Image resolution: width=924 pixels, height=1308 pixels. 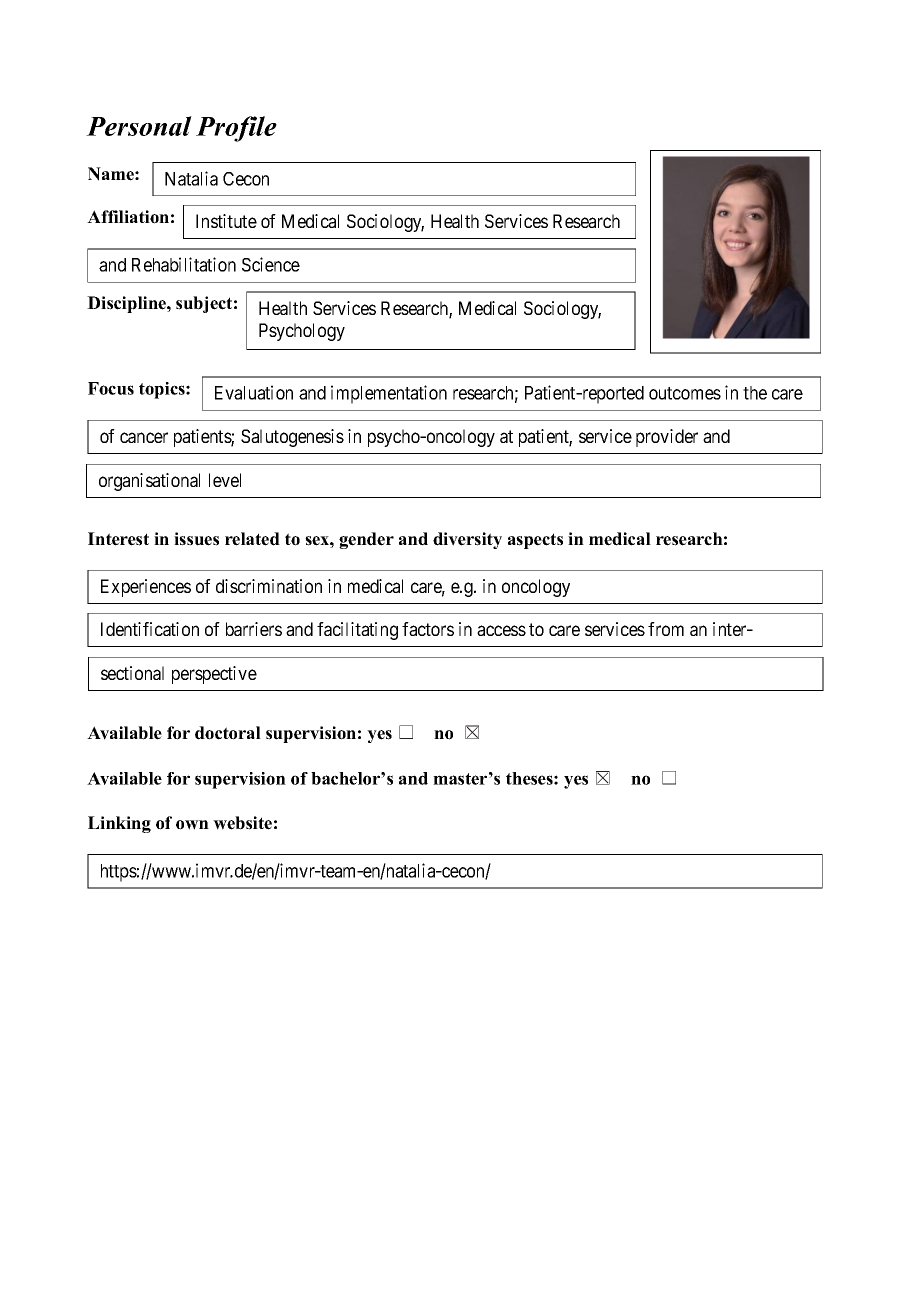 I want to click on Rehabilitation, so click(x=184, y=264).
